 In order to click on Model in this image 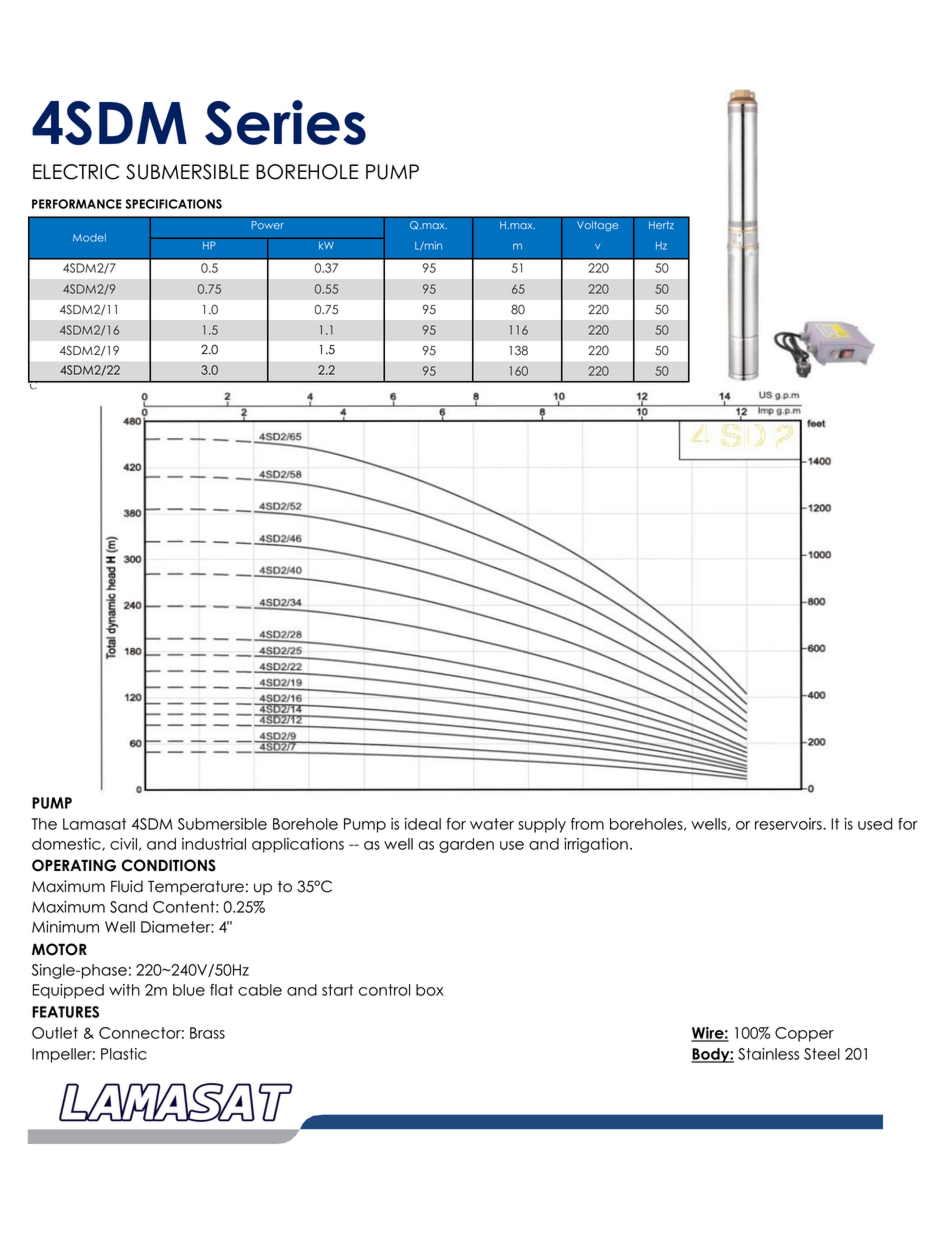, I will do `click(89, 238)`.
